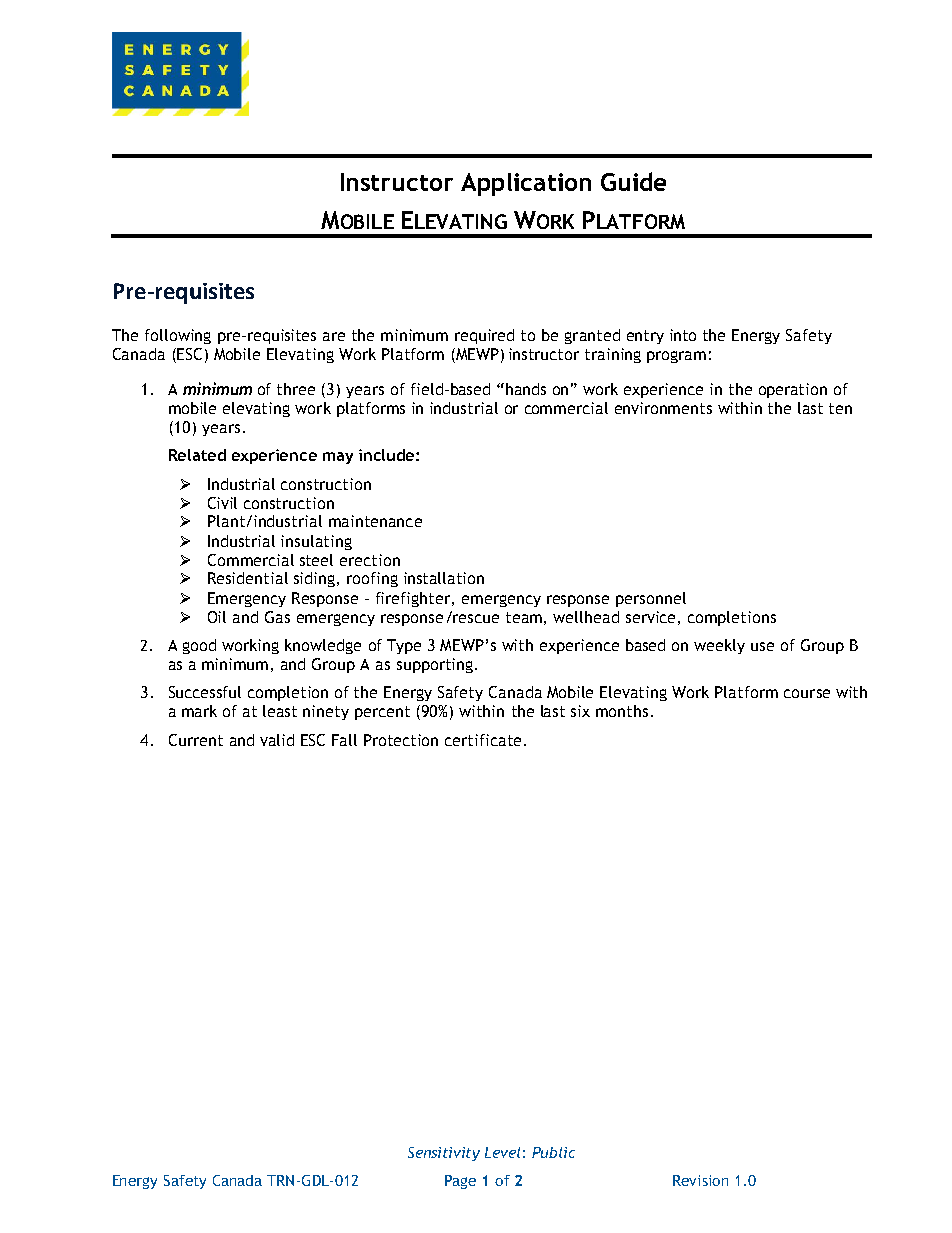 The height and width of the screenshot is (1233, 952). I want to click on installation, so click(444, 578).
